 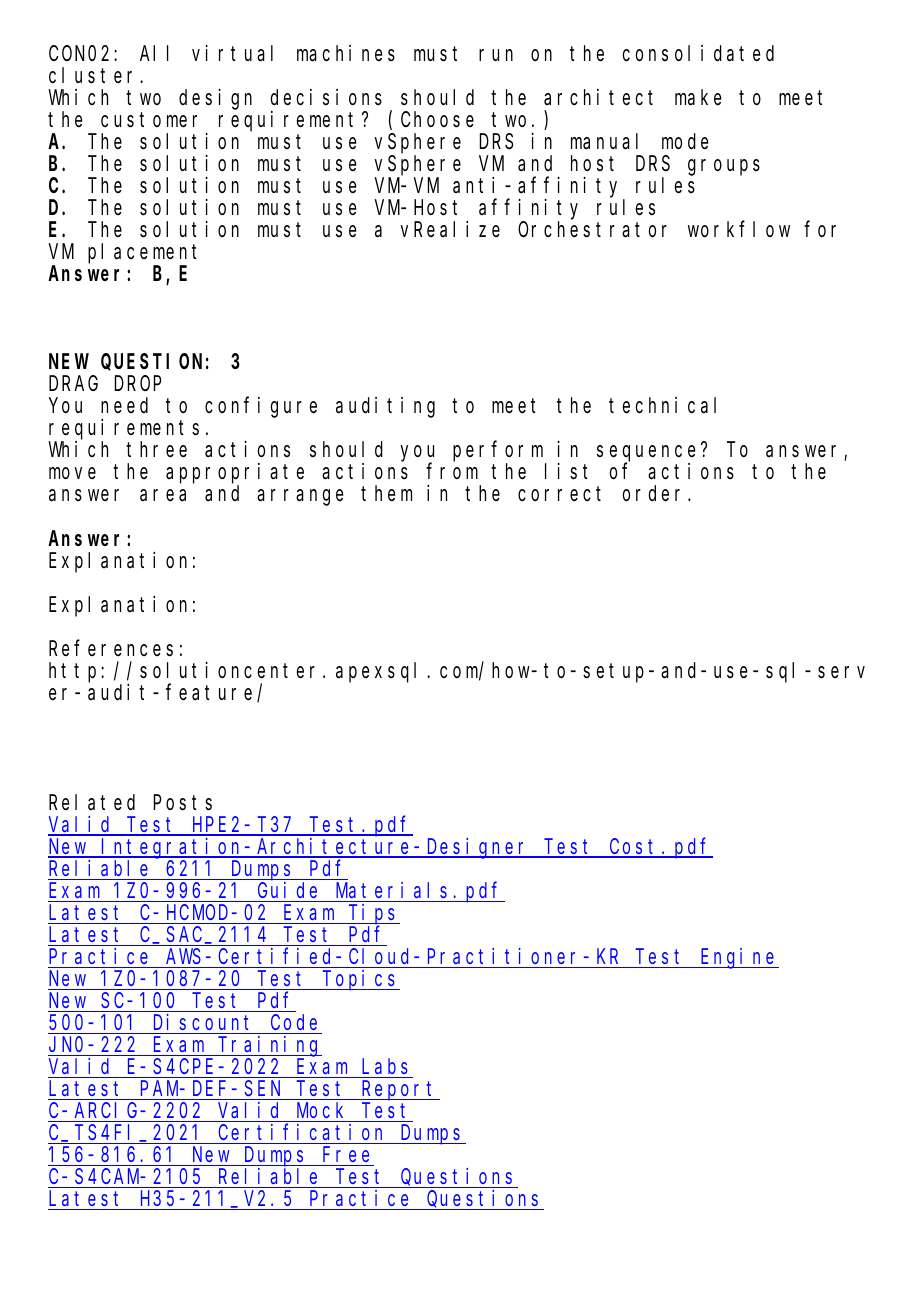 I want to click on make, so click(x=698, y=97).
